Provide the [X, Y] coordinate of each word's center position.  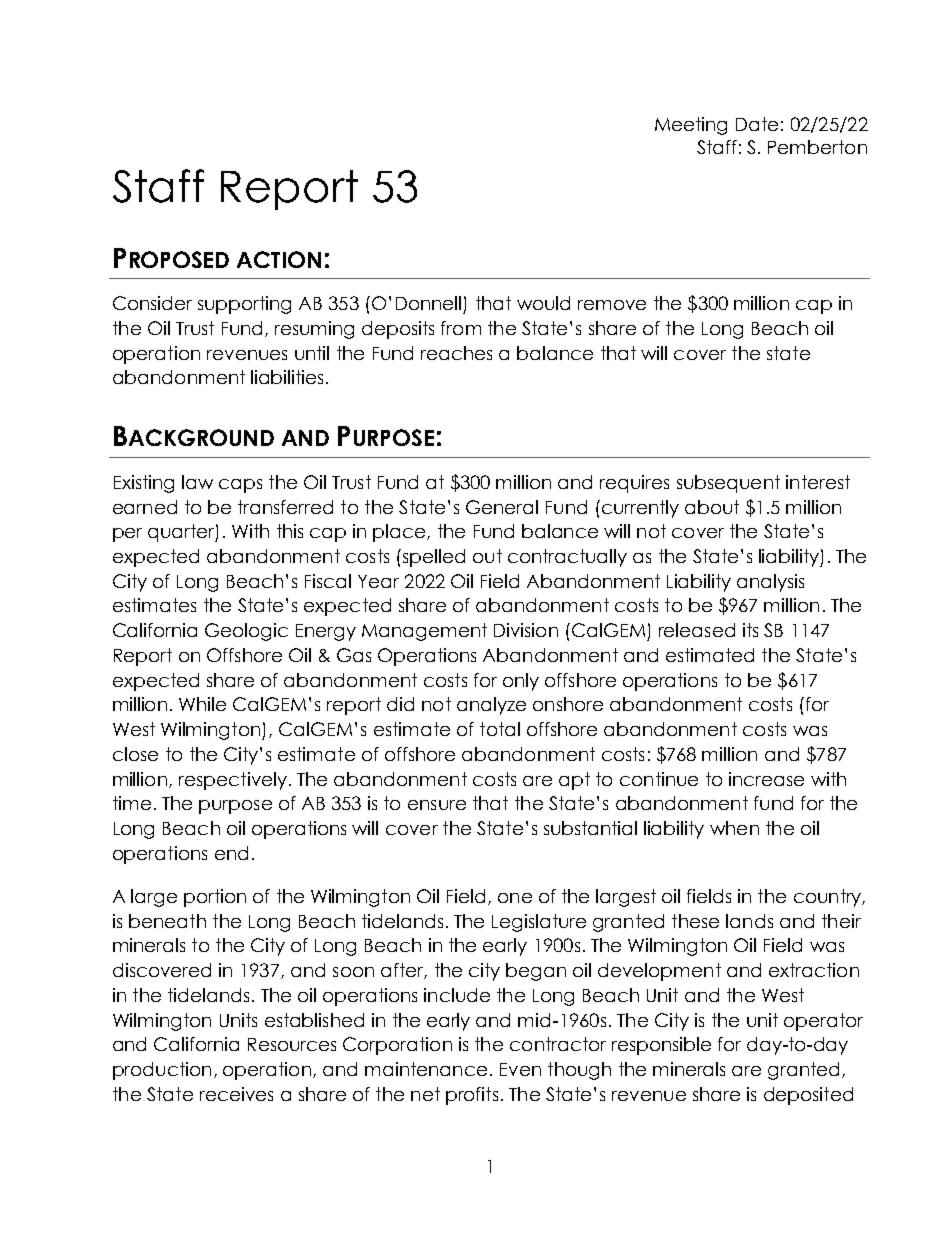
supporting [244, 305]
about [712, 507]
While [202, 704]
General [502, 507]
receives [236, 1094]
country [829, 898]
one [515, 898]
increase [766, 779]
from [461, 328]
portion [215, 898]
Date [757, 124]
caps [240, 486]
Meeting [691, 126]
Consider [152, 303]
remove [612, 305]
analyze [491, 706]
